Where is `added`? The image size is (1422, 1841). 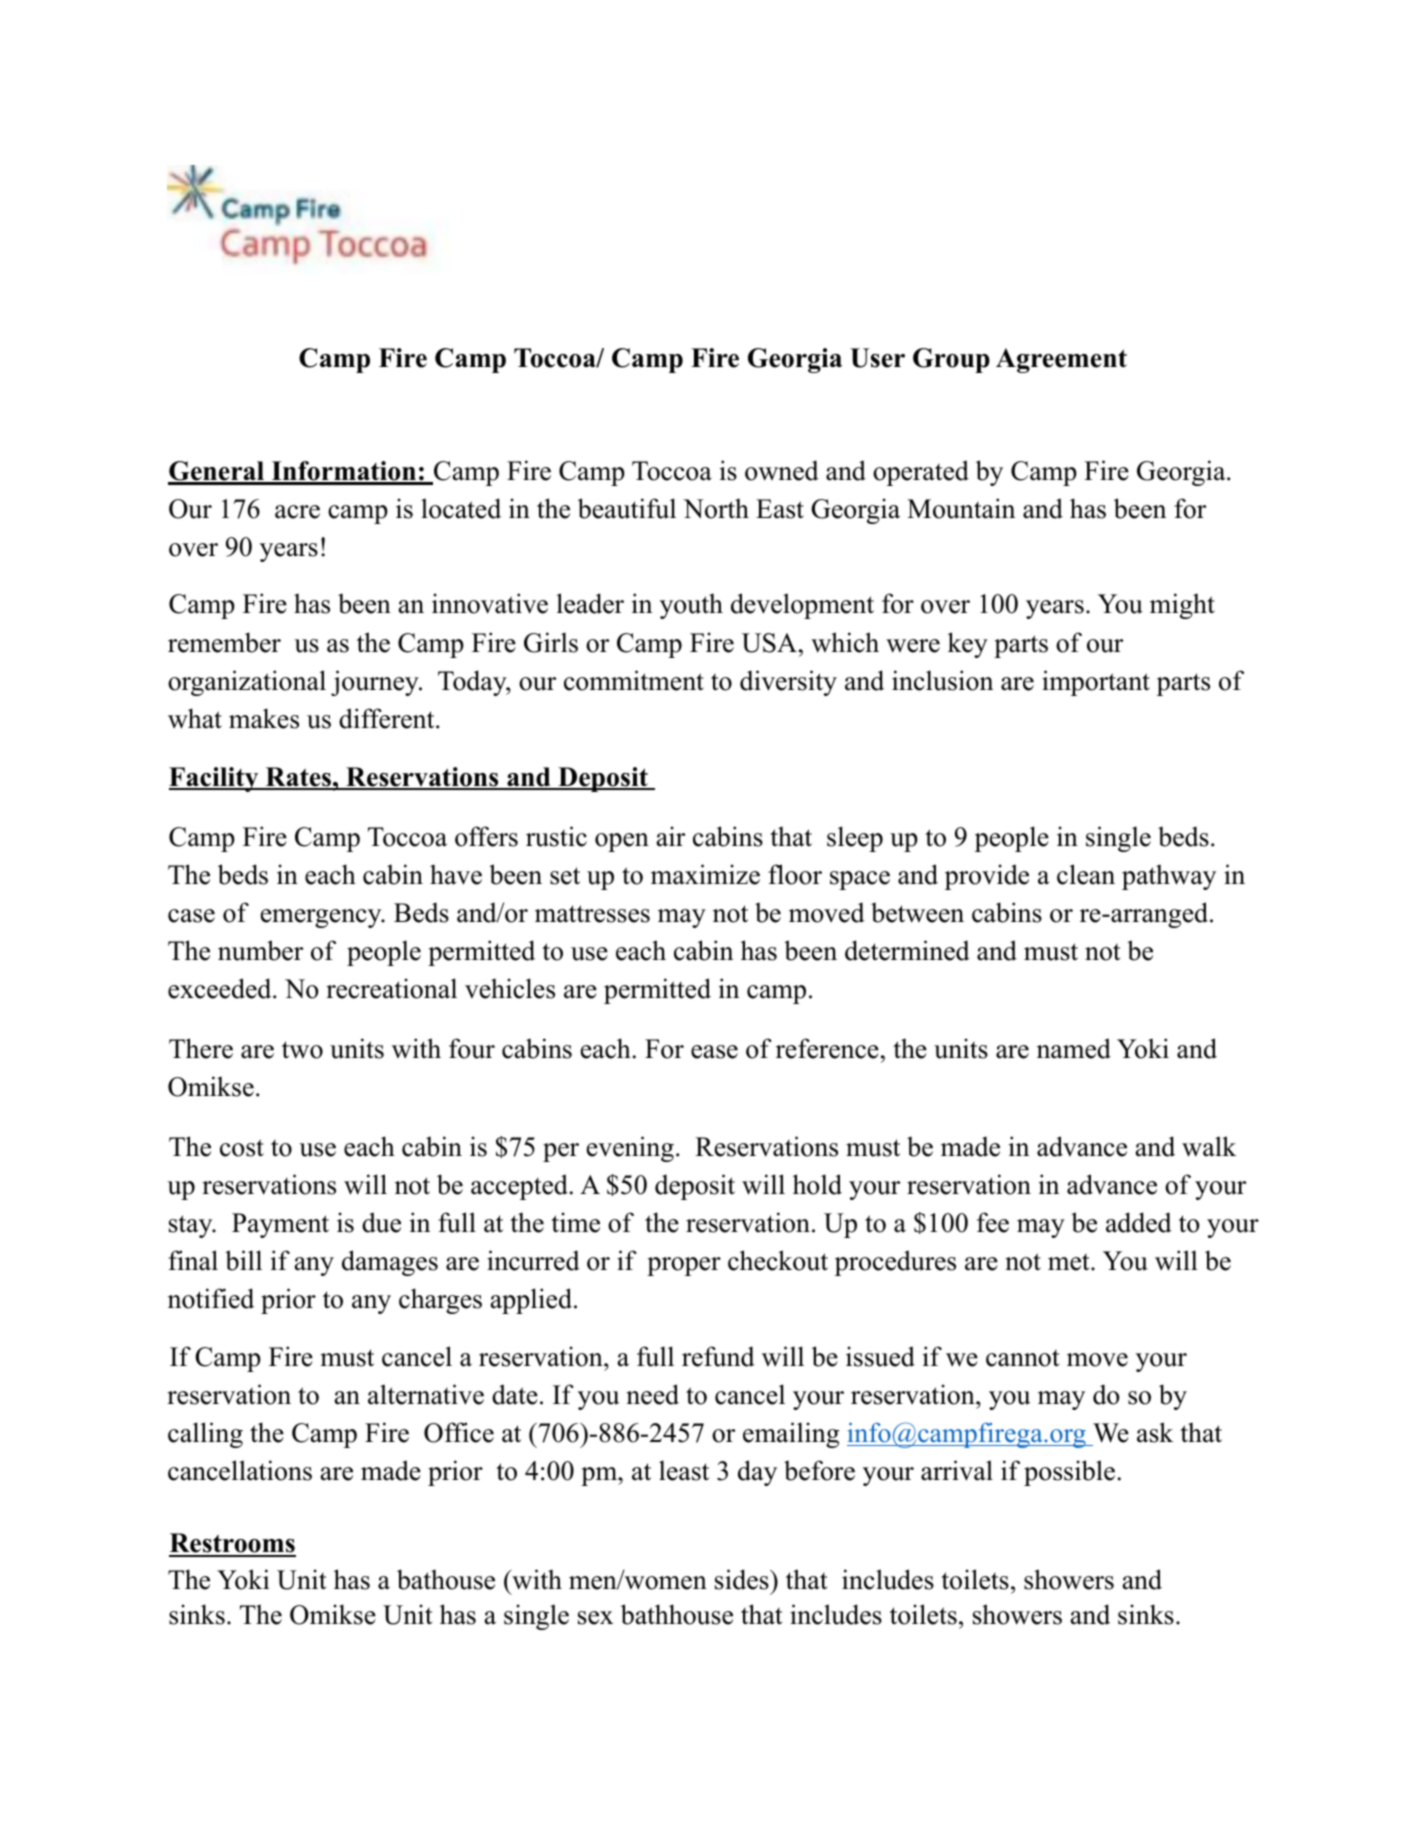 added is located at coordinates (1139, 1222).
